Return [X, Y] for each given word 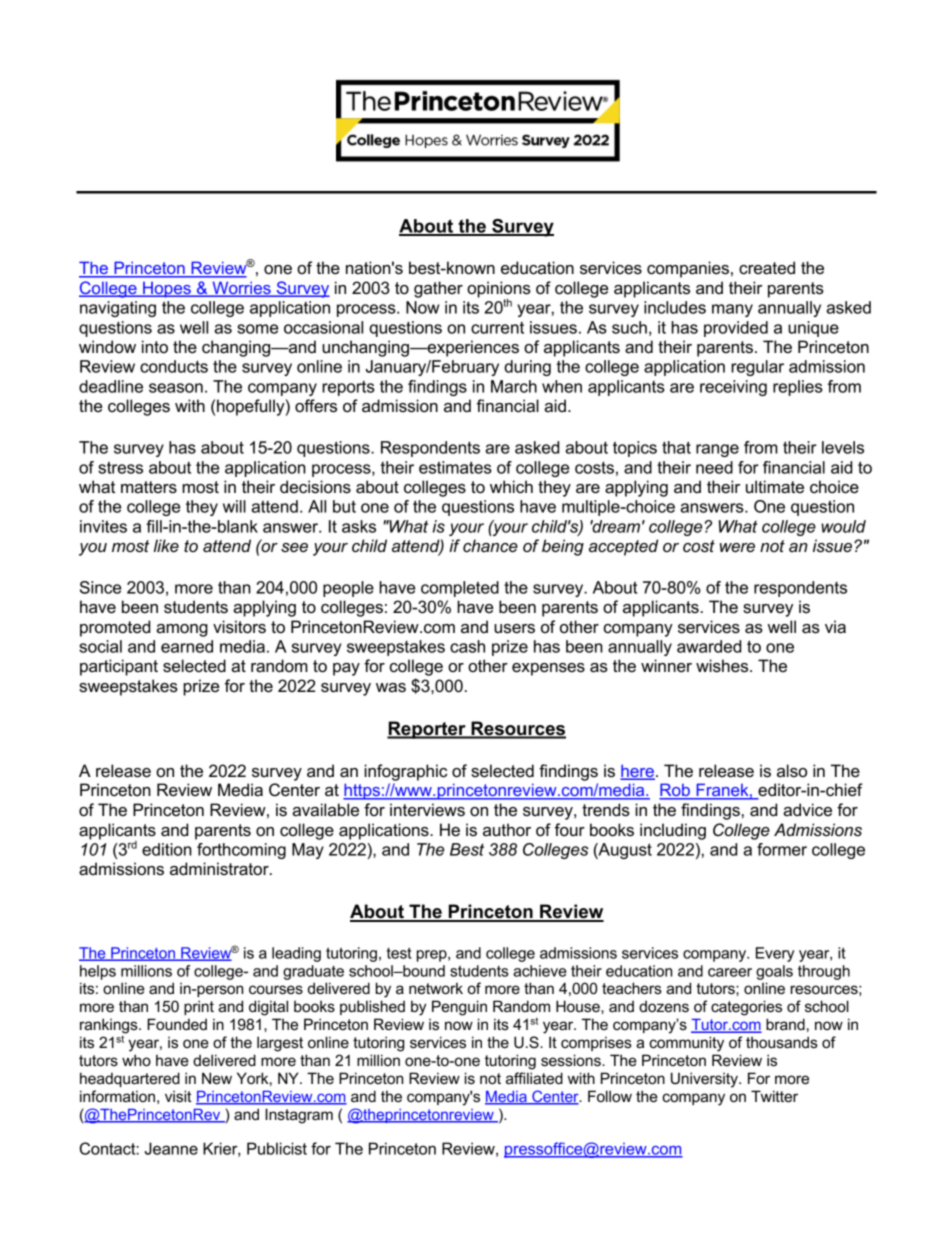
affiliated [534, 1078]
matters [149, 487]
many [732, 310]
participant [119, 667]
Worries [241, 289]
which [511, 487]
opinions [499, 290]
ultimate [775, 487]
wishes [723, 666]
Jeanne [171, 1148]
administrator [220, 869]
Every [775, 954]
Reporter [427, 730]
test [399, 953]
